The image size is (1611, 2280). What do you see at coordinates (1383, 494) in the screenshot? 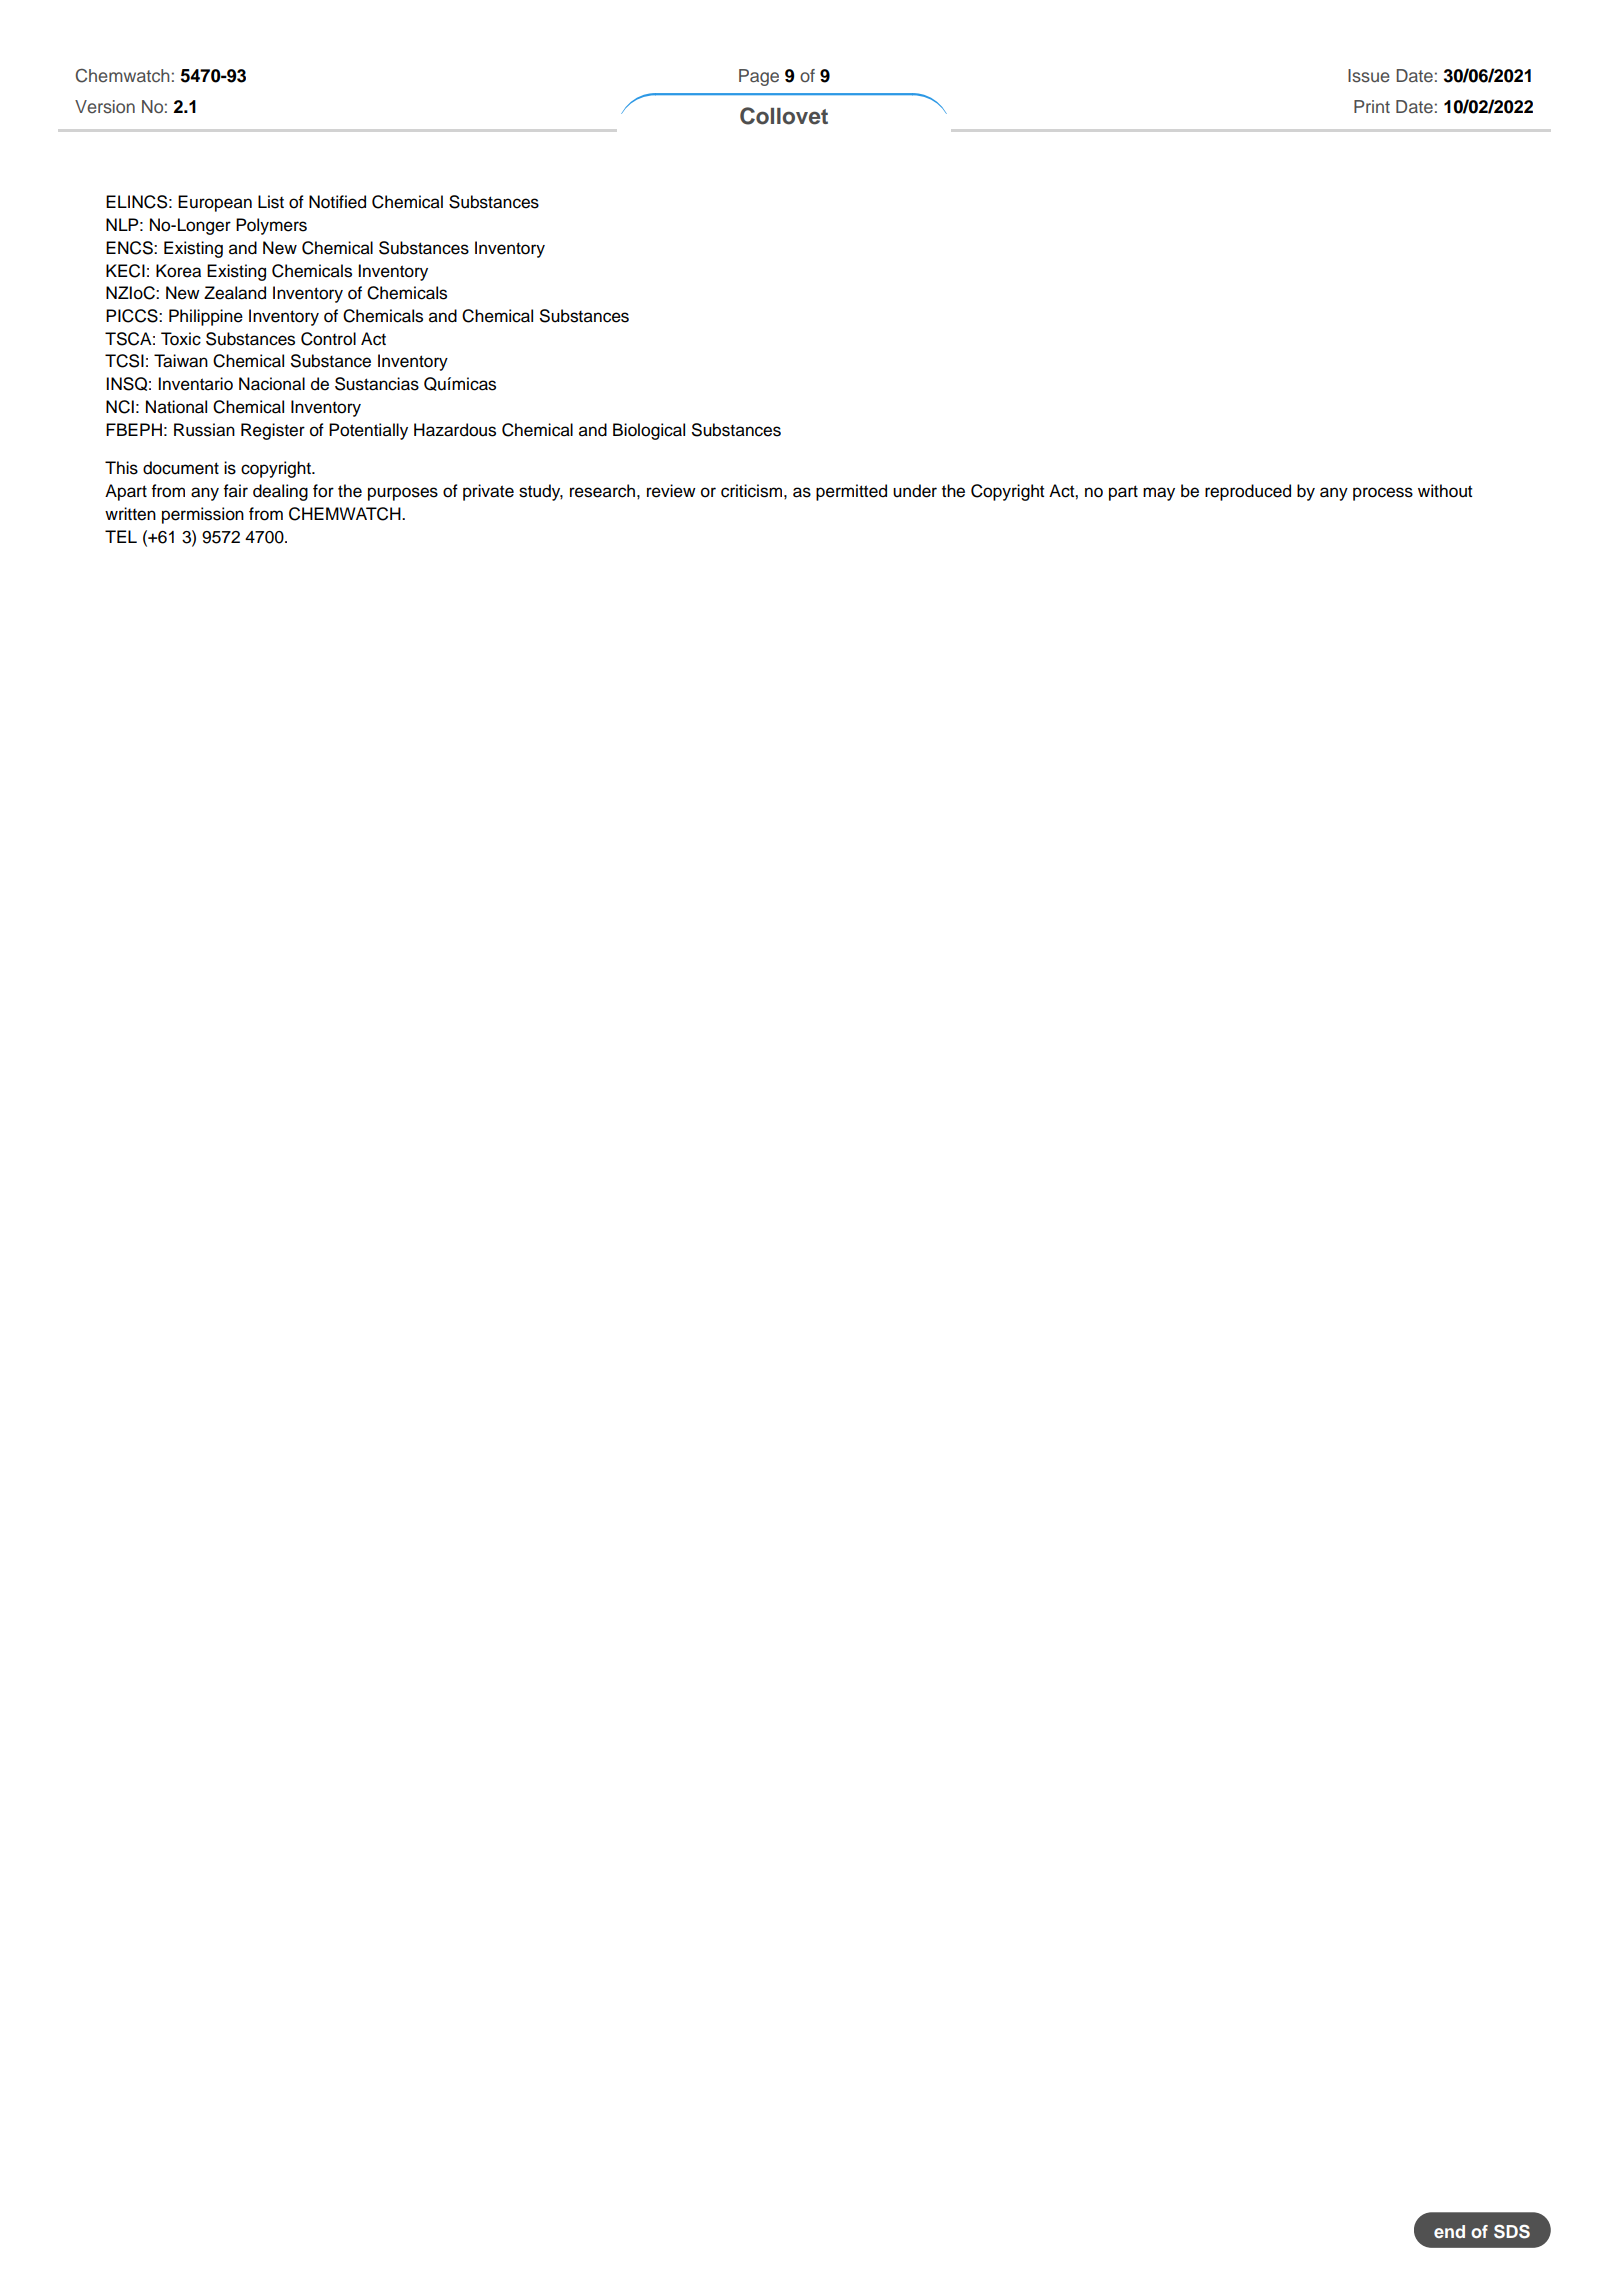
I see `process` at bounding box center [1383, 494].
